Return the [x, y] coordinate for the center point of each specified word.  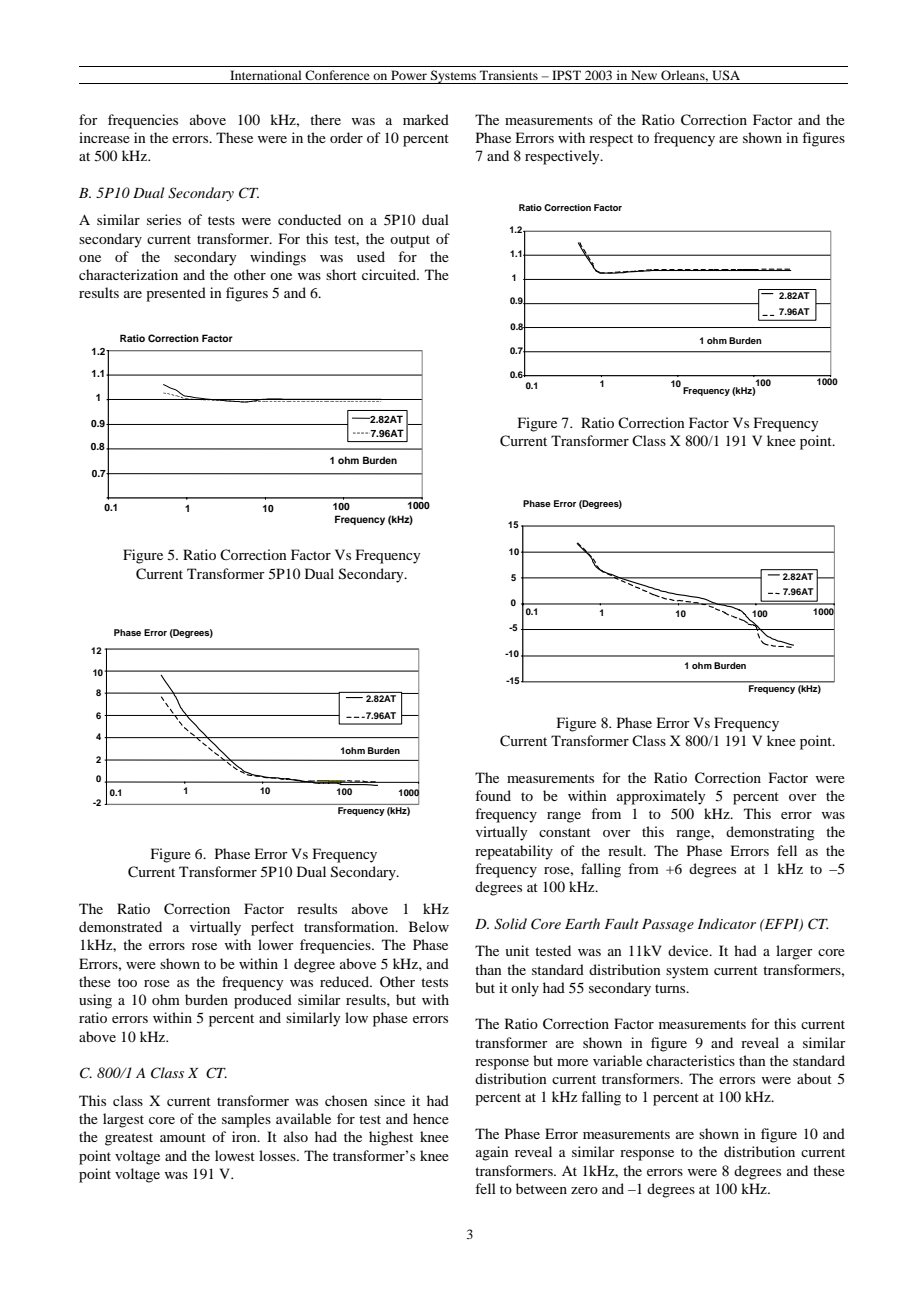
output [410, 241]
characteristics [690, 1060]
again [492, 1153]
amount [183, 1137]
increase [104, 137]
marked [426, 119]
